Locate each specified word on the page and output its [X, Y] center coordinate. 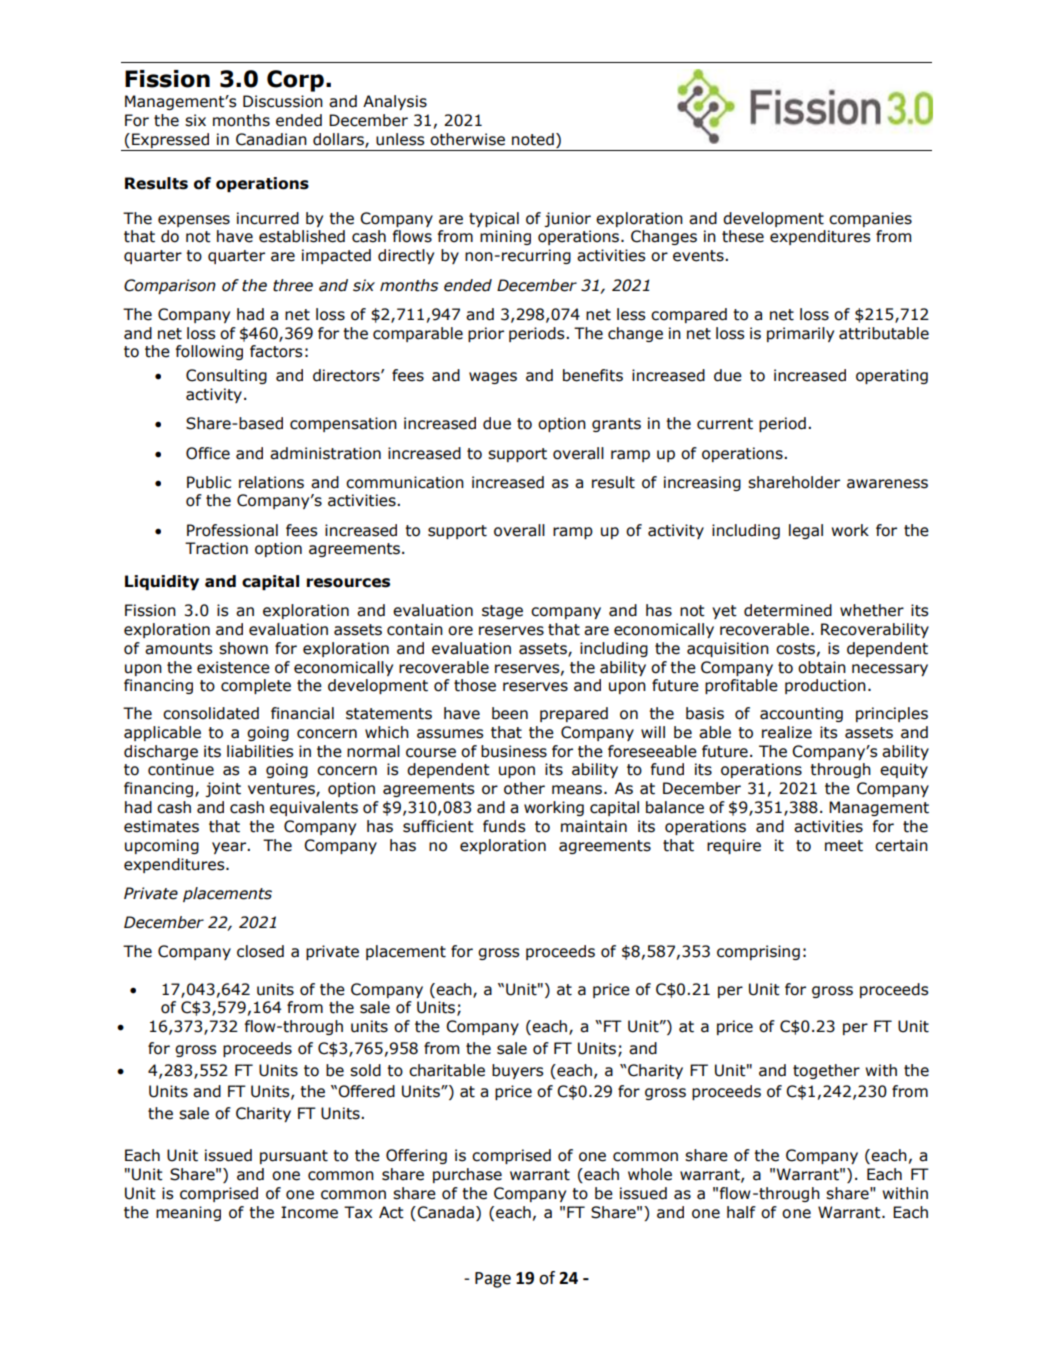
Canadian [271, 139]
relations [271, 482]
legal [806, 531]
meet [844, 846]
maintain [594, 826]
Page [493, 1280]
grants [616, 425]
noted [533, 139]
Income [309, 1212]
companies [870, 219]
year [230, 848]
